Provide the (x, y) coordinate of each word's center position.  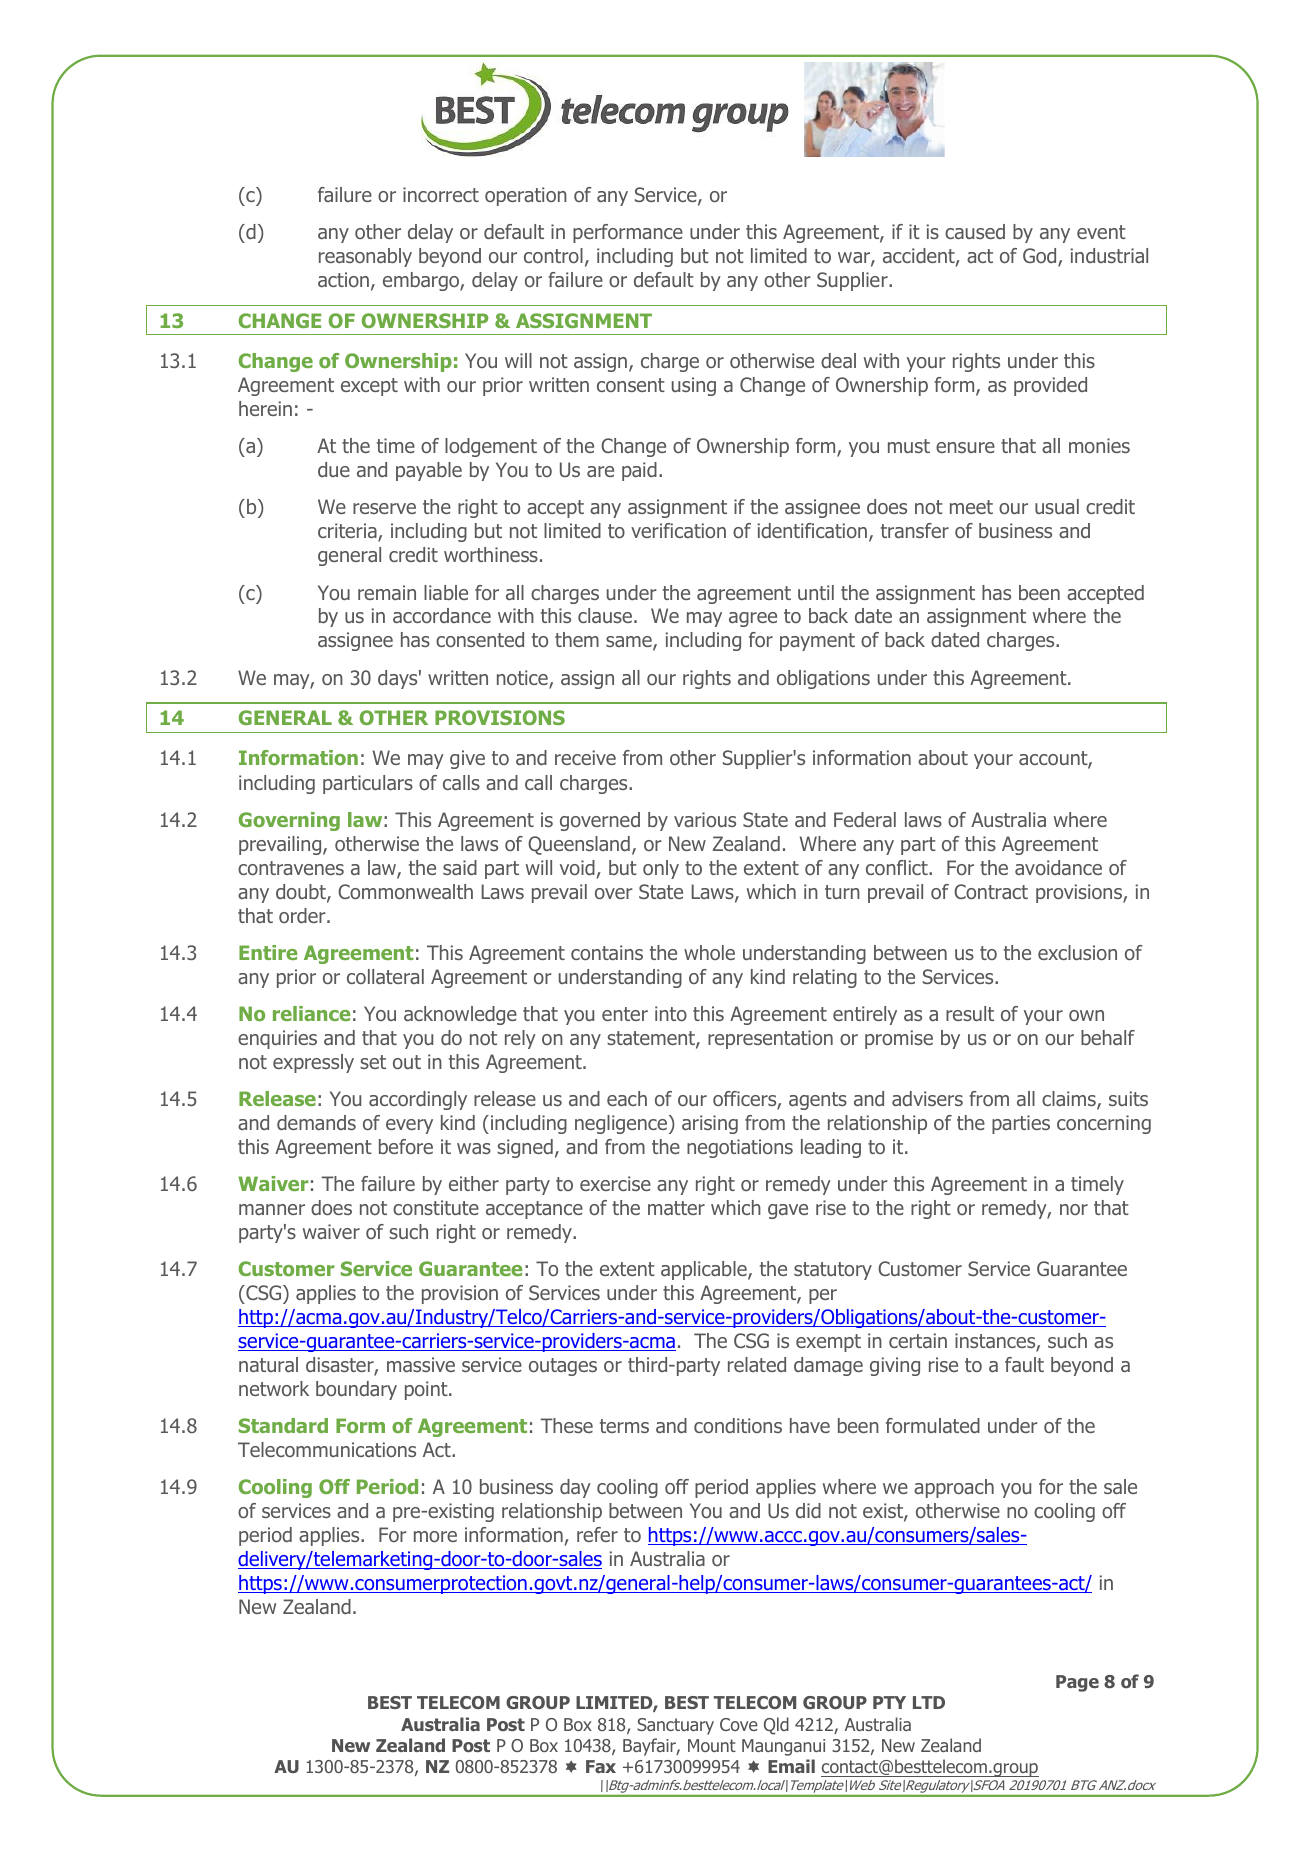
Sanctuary (675, 1726)
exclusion (1077, 952)
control (553, 255)
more (435, 1536)
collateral (385, 976)
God (1041, 257)
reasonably (365, 257)
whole (709, 952)
